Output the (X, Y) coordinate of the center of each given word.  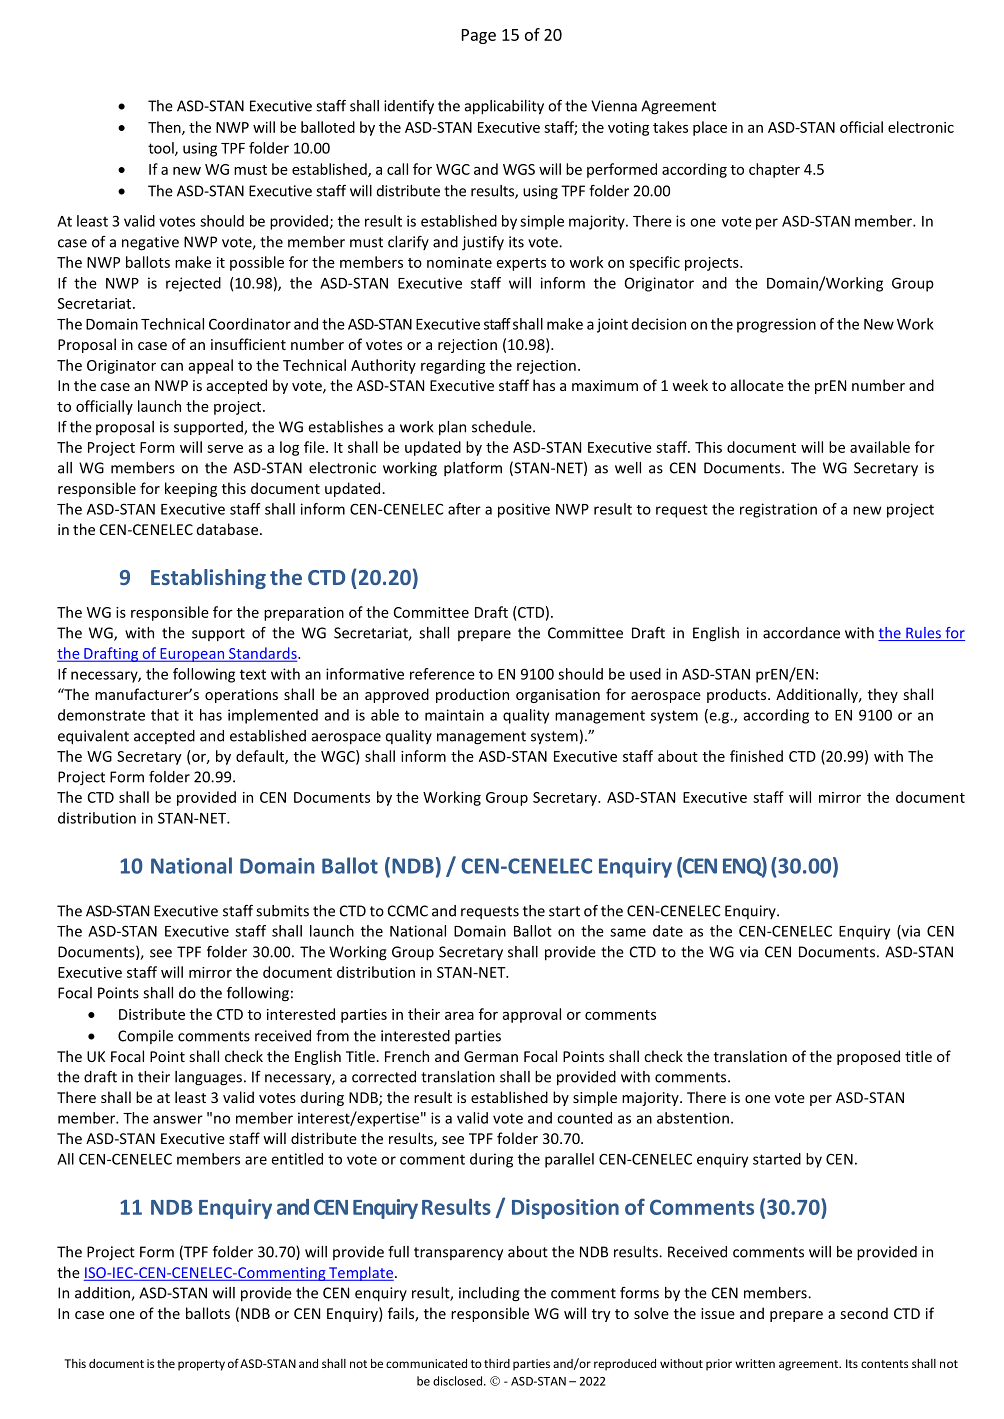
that (165, 715)
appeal (211, 366)
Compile (145, 1037)
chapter (774, 170)
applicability (504, 107)
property (201, 1365)
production (472, 695)
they (883, 695)
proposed (868, 1057)
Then (165, 128)
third (497, 1363)
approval (532, 1015)
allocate (757, 385)
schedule (503, 427)
